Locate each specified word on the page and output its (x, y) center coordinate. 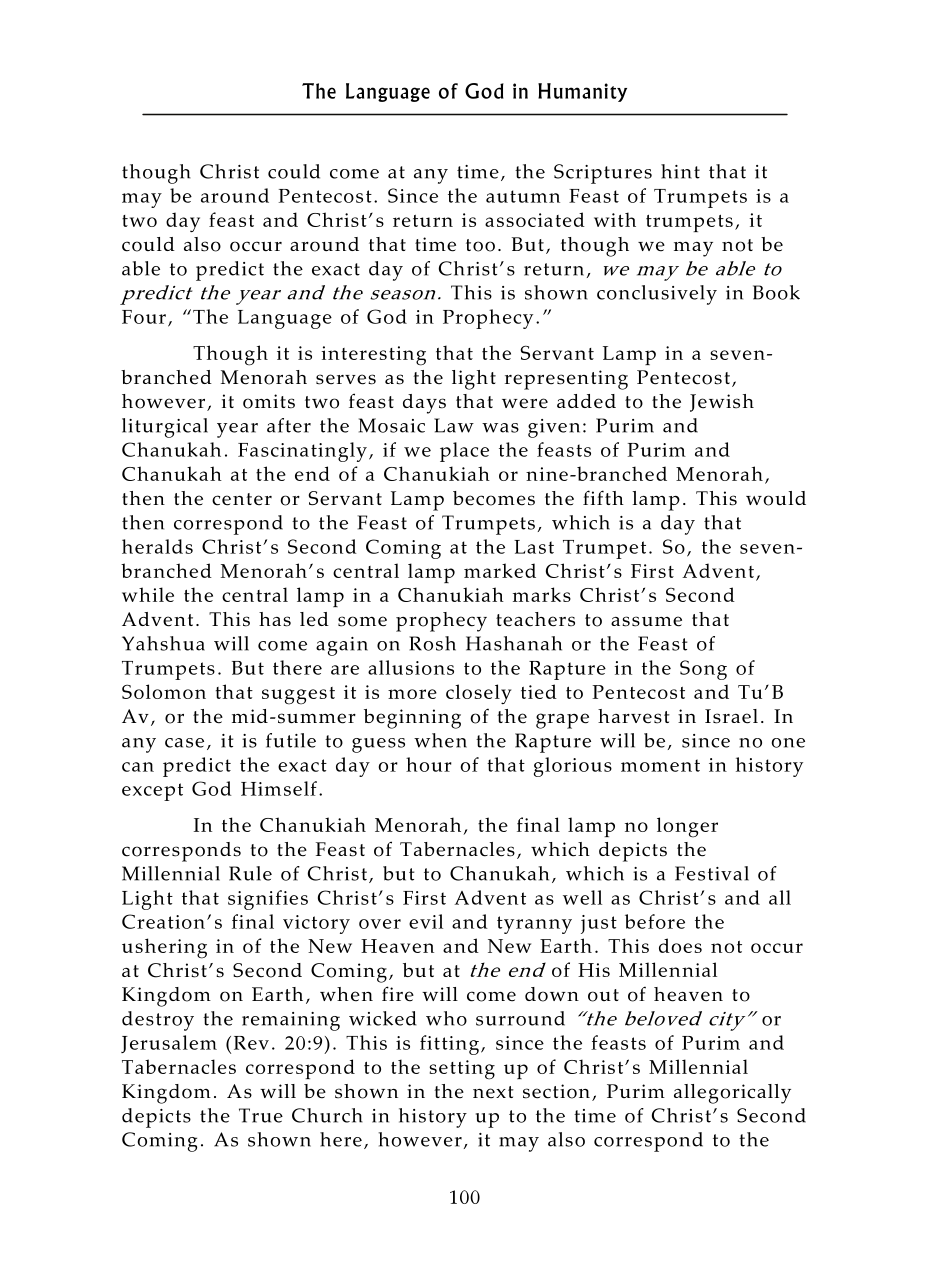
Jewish (722, 403)
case (184, 743)
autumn (523, 196)
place (464, 452)
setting (462, 1070)
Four (144, 317)
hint (680, 171)
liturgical (165, 428)
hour (429, 764)
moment (660, 765)
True (261, 1115)
